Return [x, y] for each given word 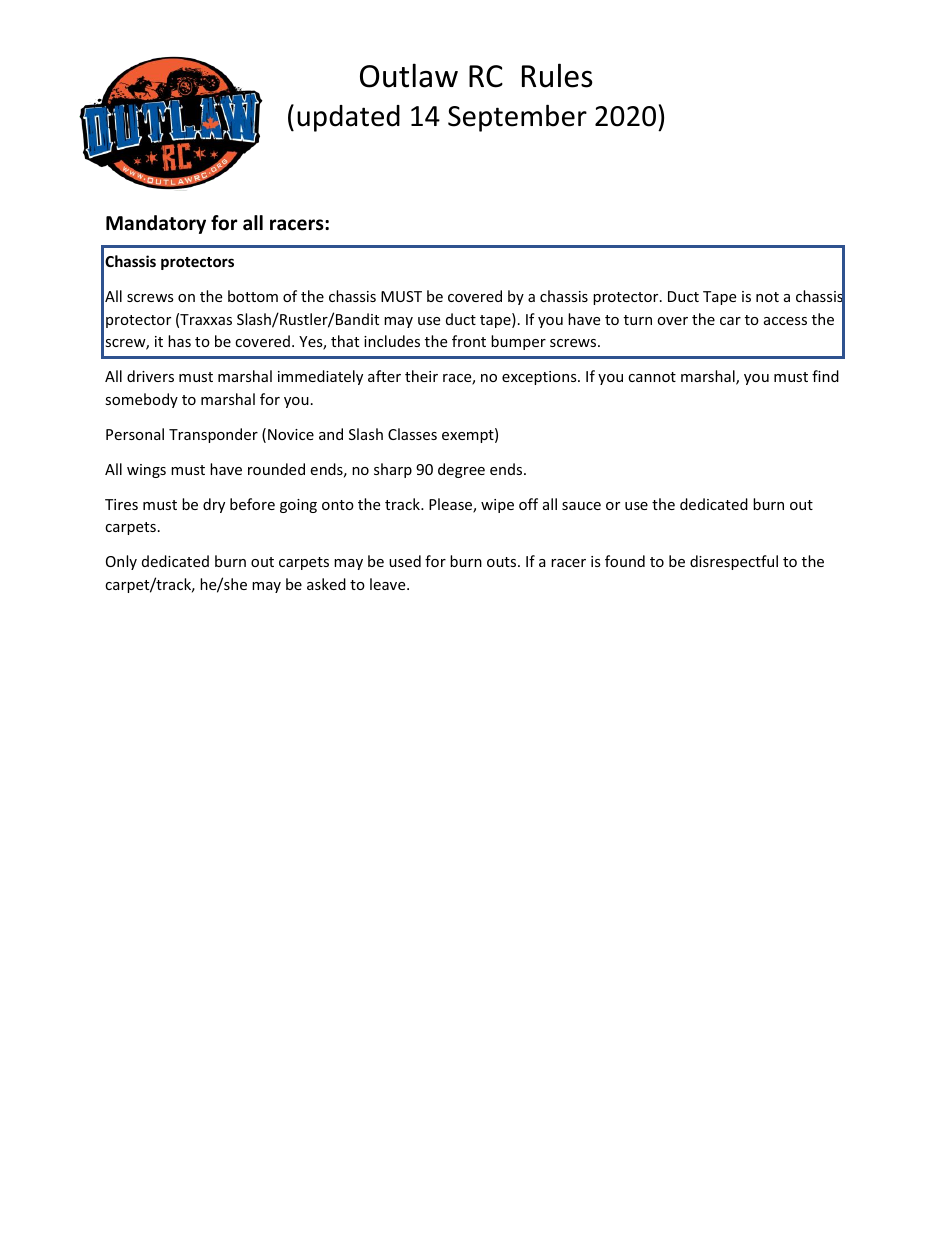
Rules [557, 75]
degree [461, 470]
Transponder [213, 435]
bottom [253, 296]
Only [121, 562]
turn [638, 320]
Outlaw [409, 75]
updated [348, 118]
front [469, 341]
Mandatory [156, 224]
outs [503, 562]
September [517, 118]
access [785, 321]
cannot [652, 377]
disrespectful [734, 562]
